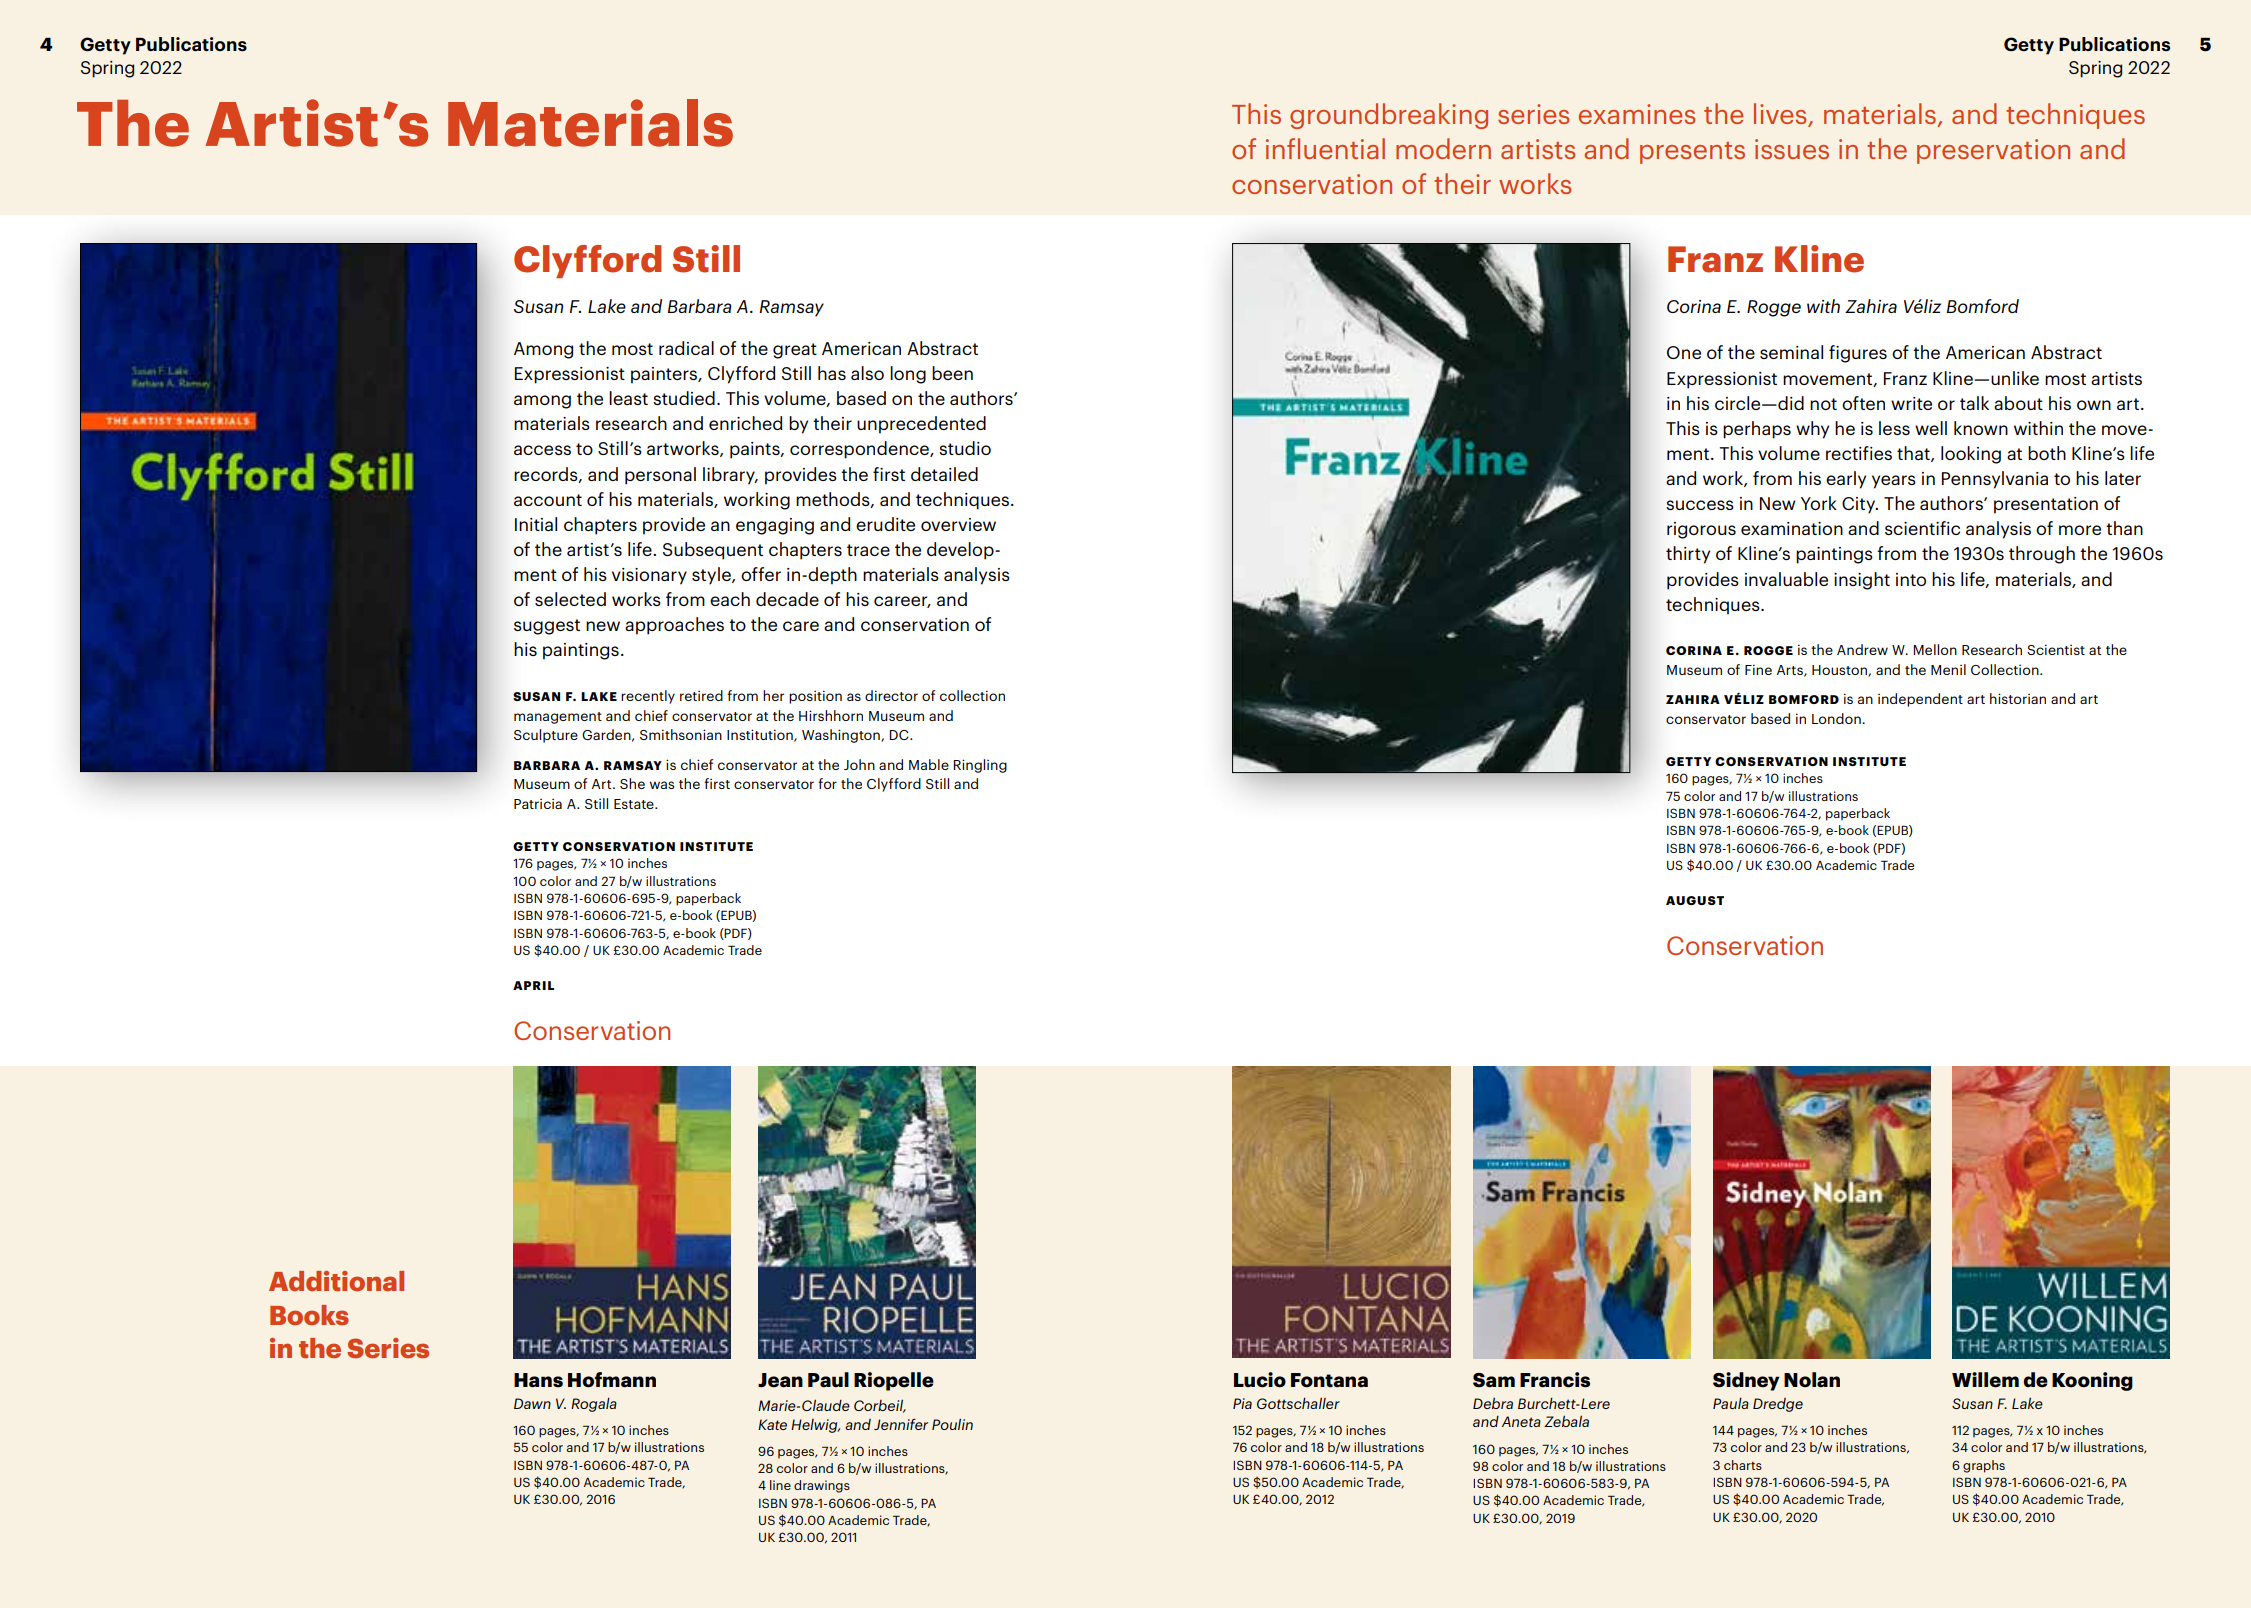 The height and width of the document is (1608, 2251). I want to click on Pia, so click(1242, 1403).
